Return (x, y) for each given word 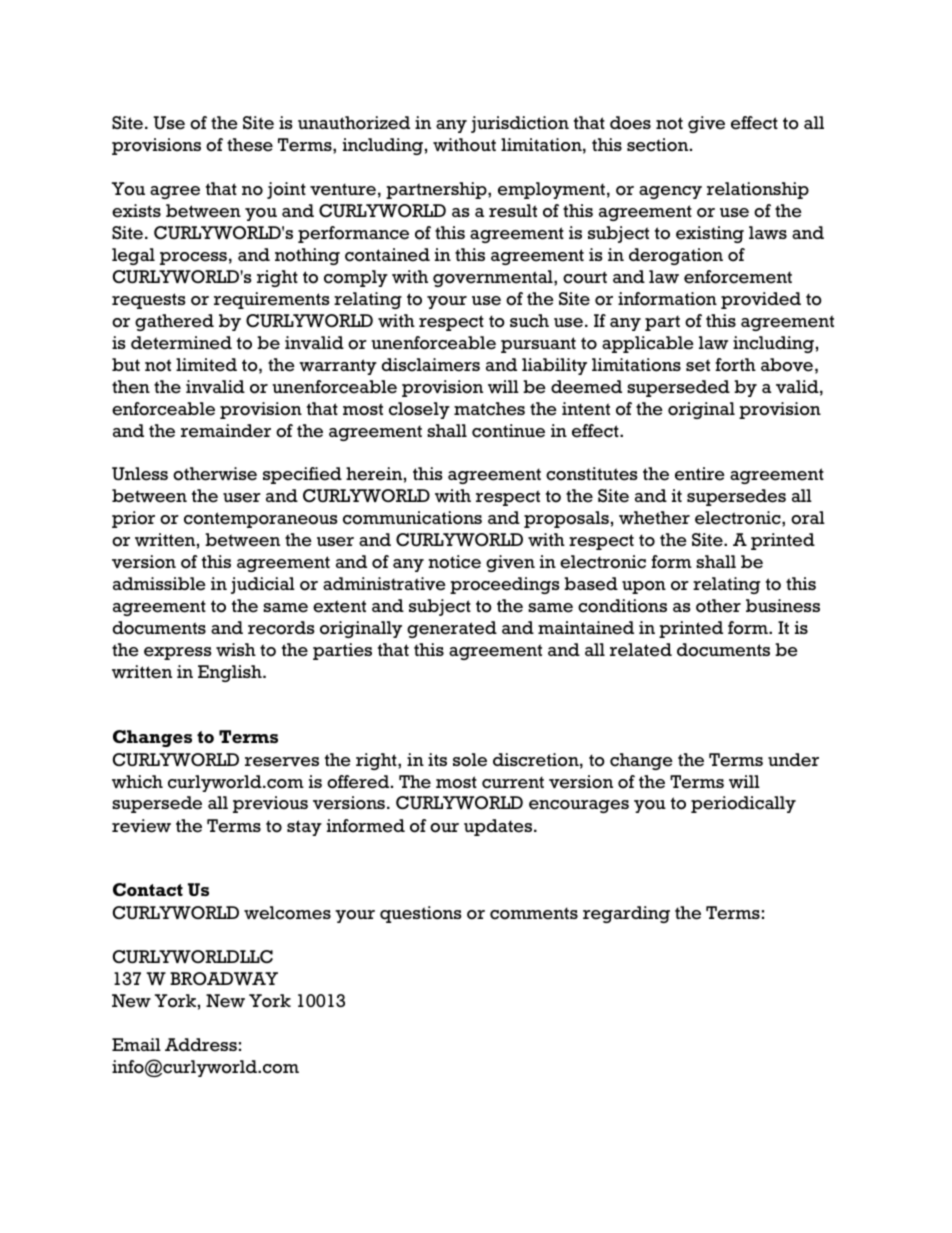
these (250, 145)
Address (201, 1045)
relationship (758, 190)
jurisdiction (520, 124)
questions (421, 914)
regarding (626, 914)
